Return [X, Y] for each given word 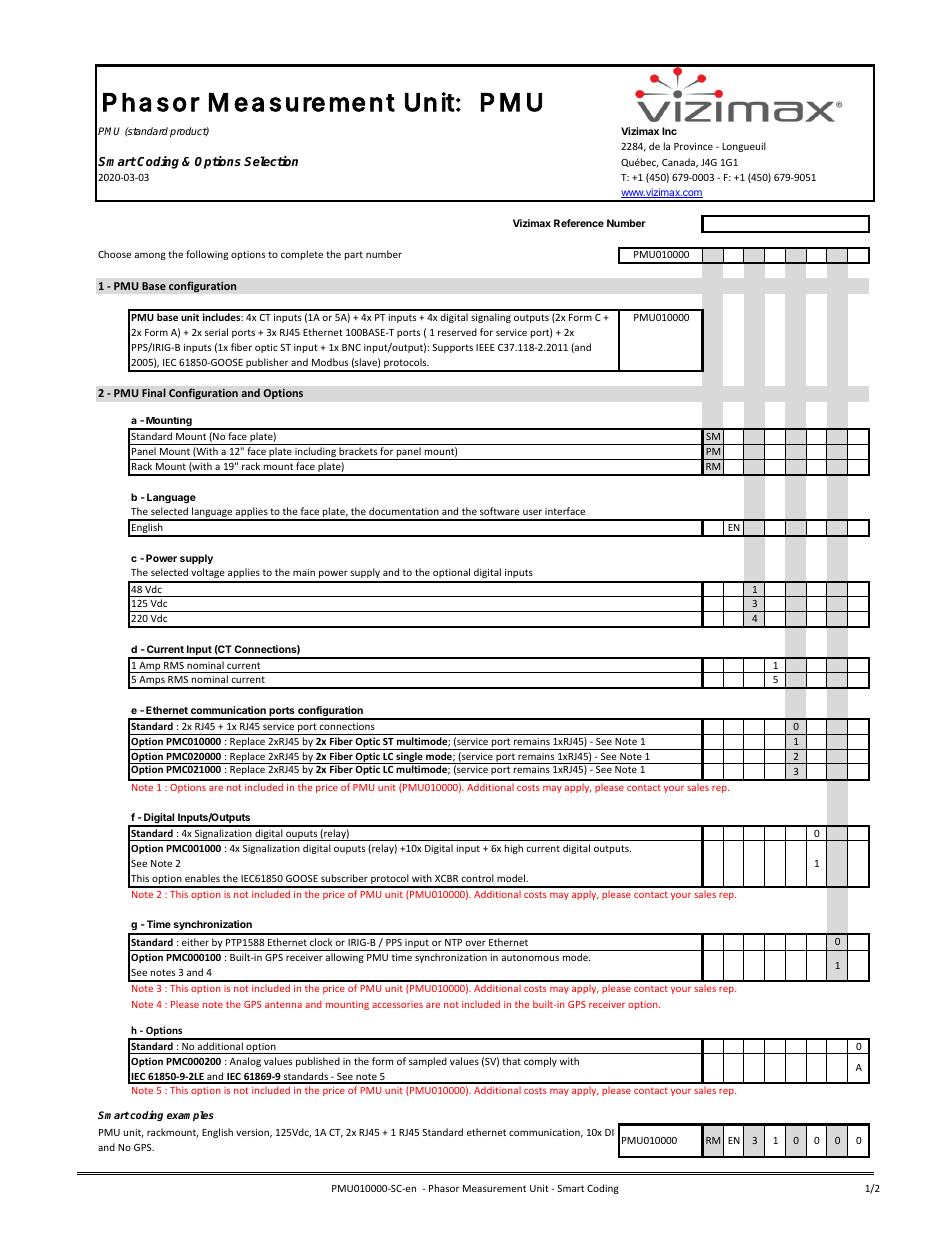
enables [202, 878]
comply [540, 1062]
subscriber [344, 878]
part [354, 255]
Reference [579, 223]
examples [190, 1116]
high [514, 849]
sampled [428, 1062]
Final [154, 392]
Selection [271, 161]
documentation [404, 511]
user [532, 512]
